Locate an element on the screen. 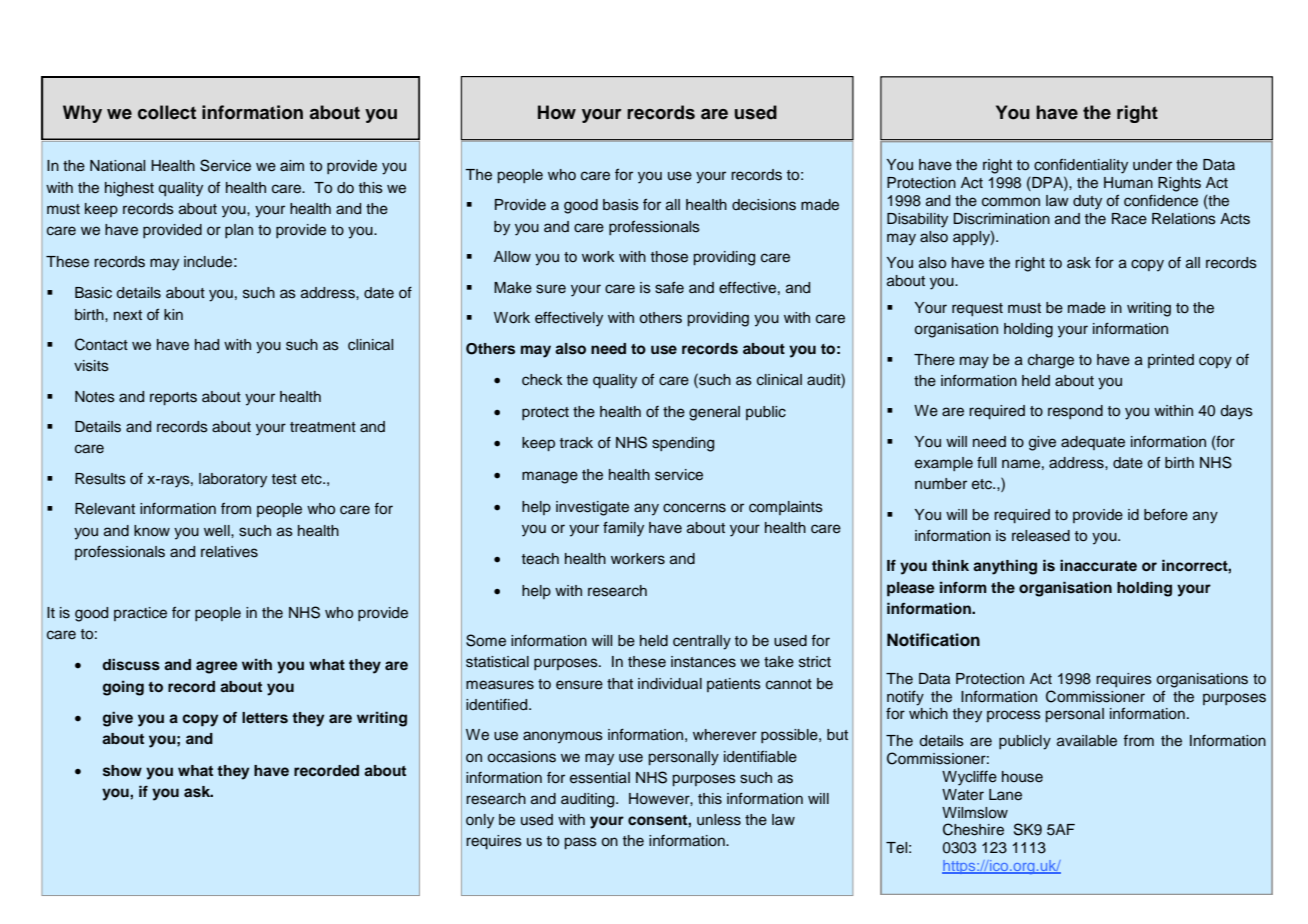  confidentiality is located at coordinates (1081, 166).
